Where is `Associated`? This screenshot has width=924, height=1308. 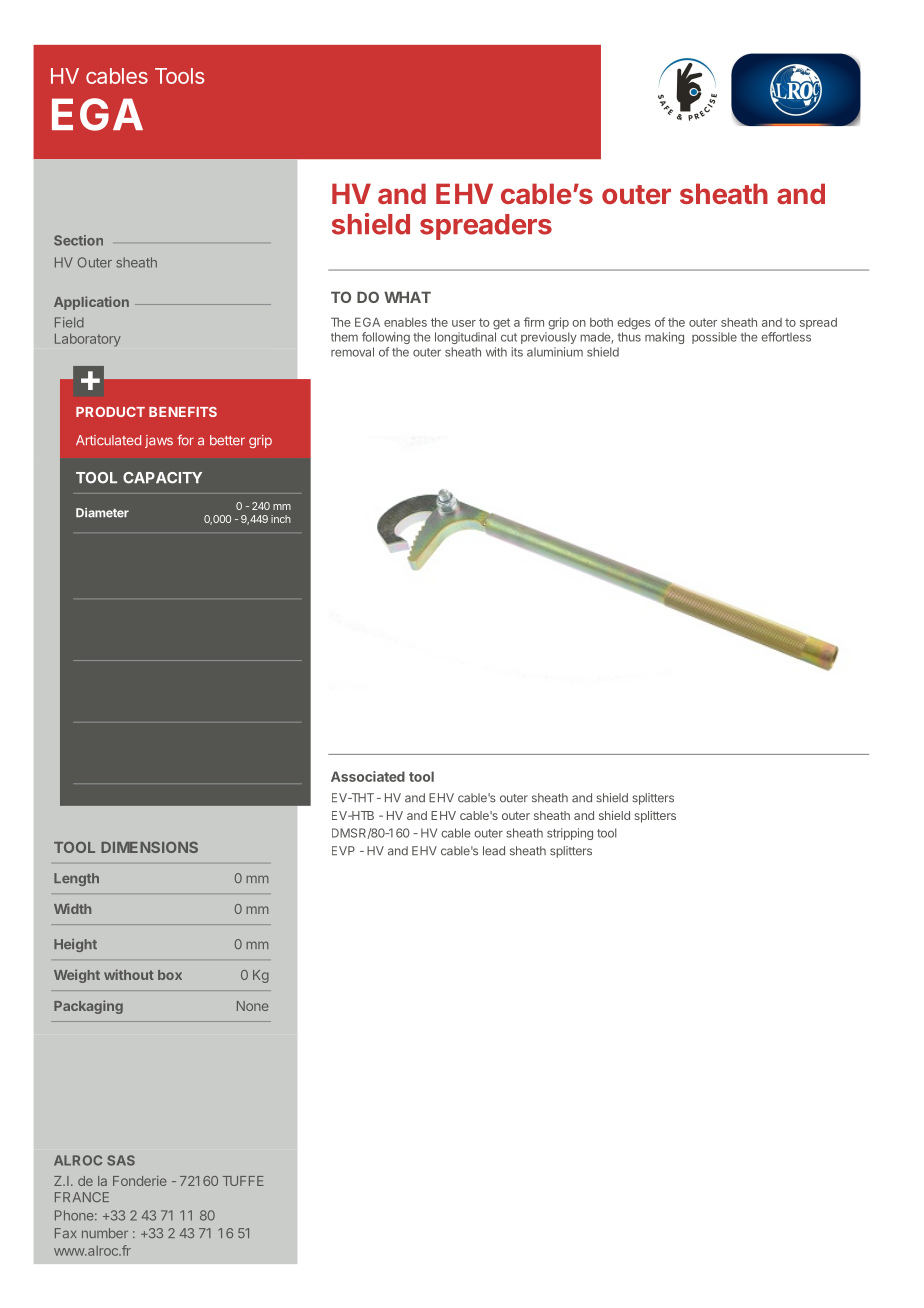 Associated is located at coordinates (368, 776).
